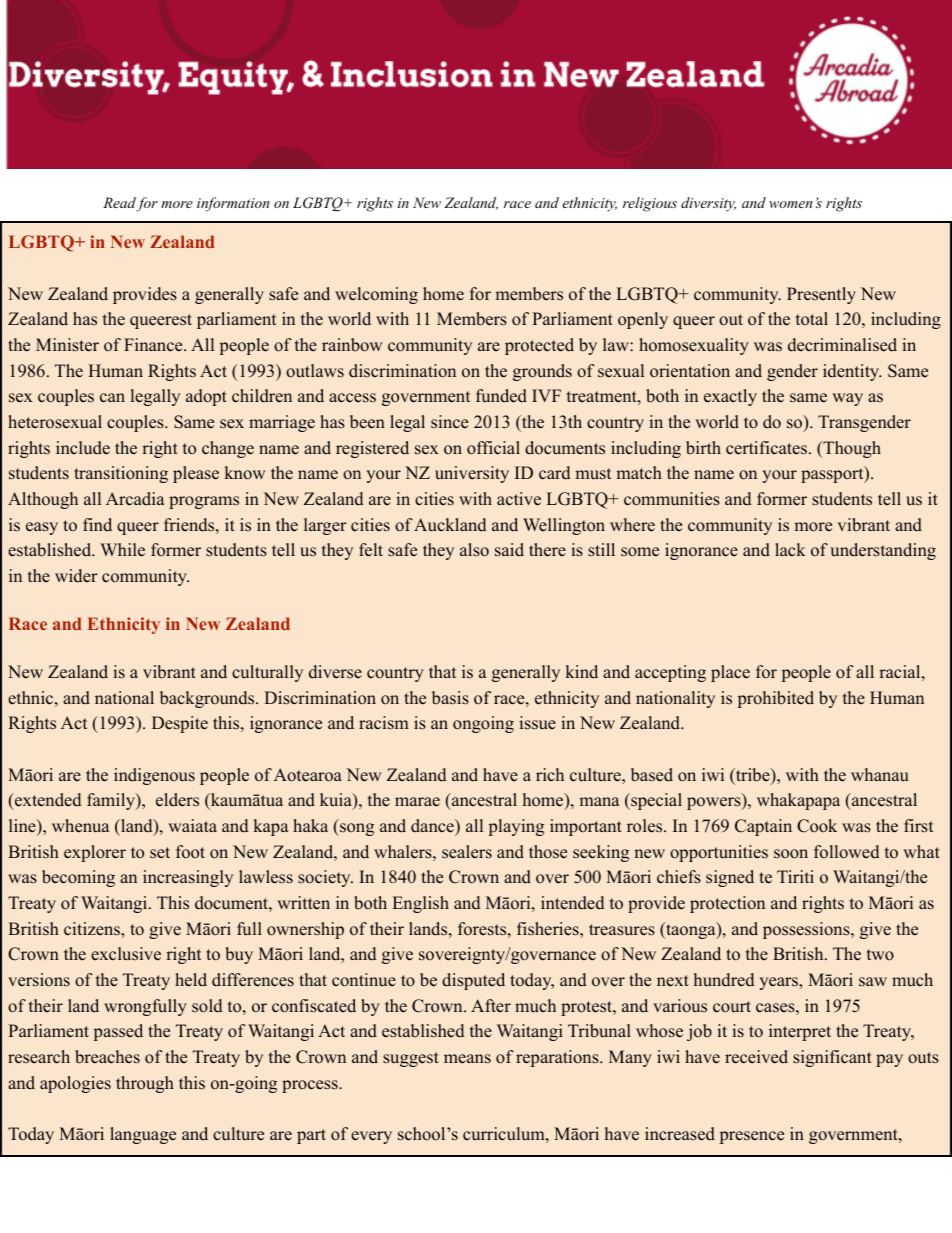 This image has width=952, height=1233. Describe the element at coordinates (376, 295) in the image. I see `welcoming` at that location.
